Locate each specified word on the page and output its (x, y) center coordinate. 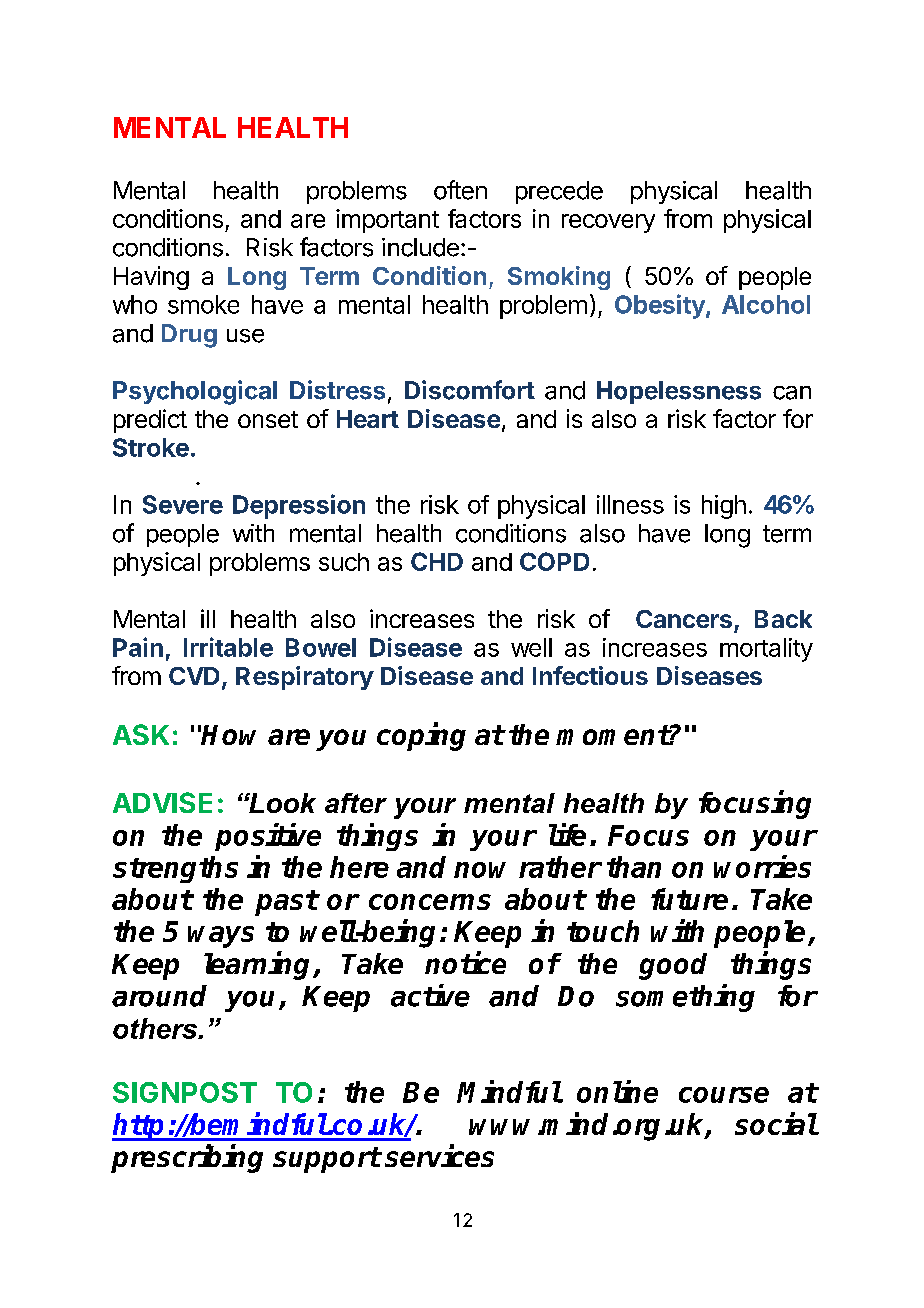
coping (421, 736)
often (460, 190)
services (439, 1155)
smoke (203, 304)
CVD (194, 676)
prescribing (187, 1158)
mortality (766, 650)
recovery (608, 223)
